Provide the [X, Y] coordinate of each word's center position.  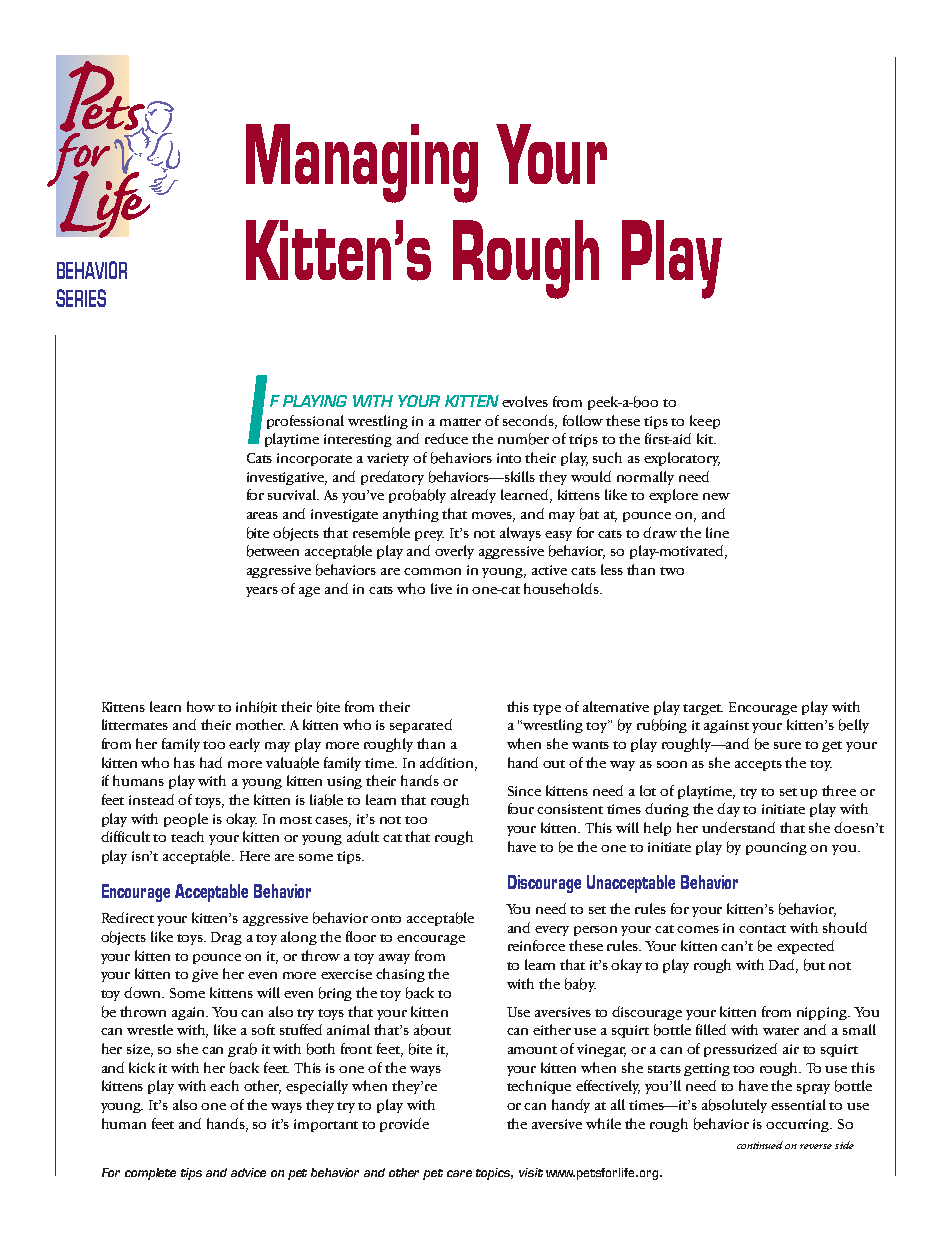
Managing [362, 163]
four [521, 808]
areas [262, 515]
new [716, 496]
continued [760, 1145]
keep [705, 422]
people [186, 820]
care [459, 1173]
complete [150, 1174]
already [473, 496]
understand [738, 827]
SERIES [81, 298]
